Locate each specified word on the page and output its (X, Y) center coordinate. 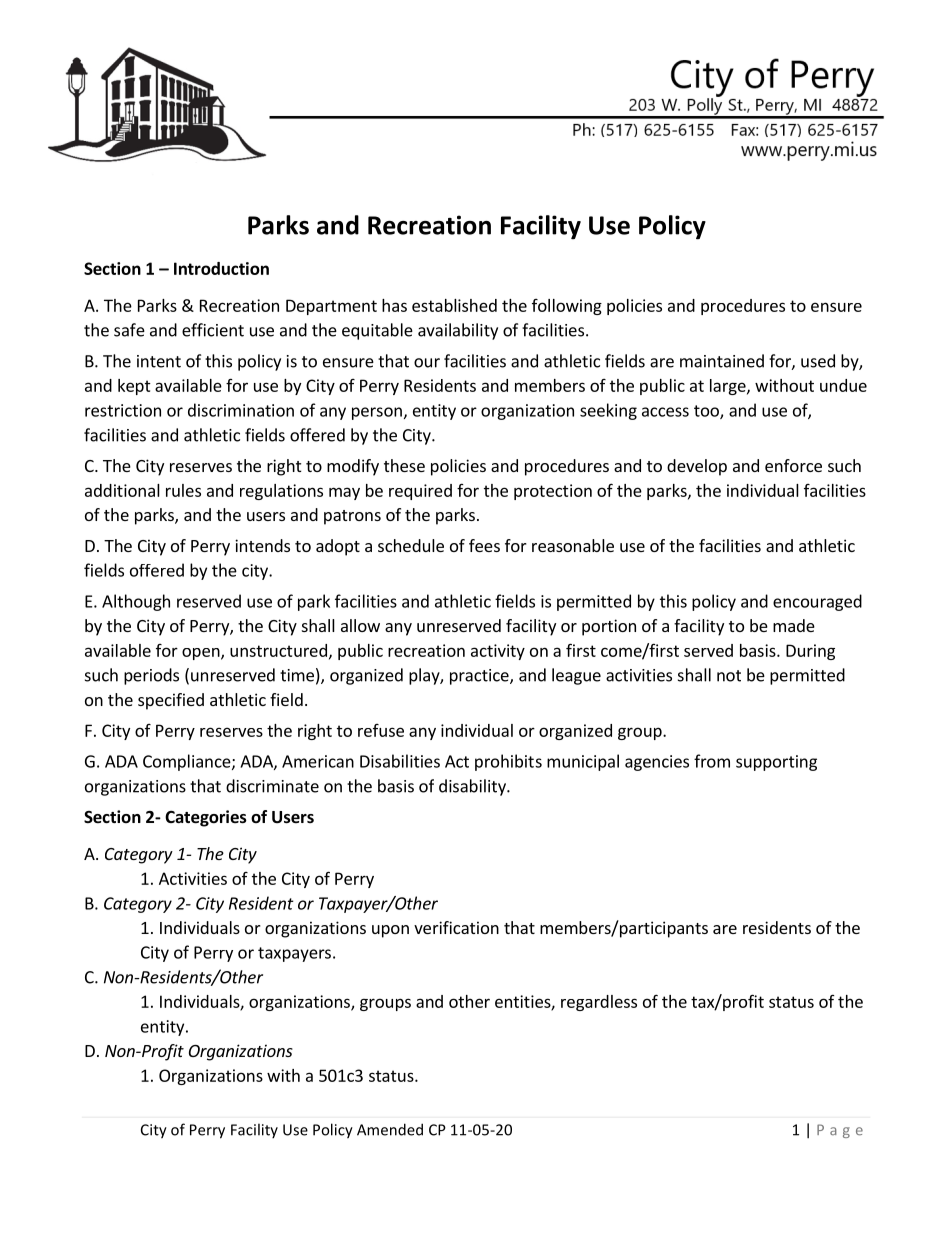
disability (473, 787)
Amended (390, 1129)
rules (183, 490)
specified (171, 701)
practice (480, 677)
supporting (776, 763)
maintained (722, 361)
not (729, 676)
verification (456, 927)
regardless (599, 1003)
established (454, 305)
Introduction (221, 268)
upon (390, 931)
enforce (793, 465)
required (420, 492)
